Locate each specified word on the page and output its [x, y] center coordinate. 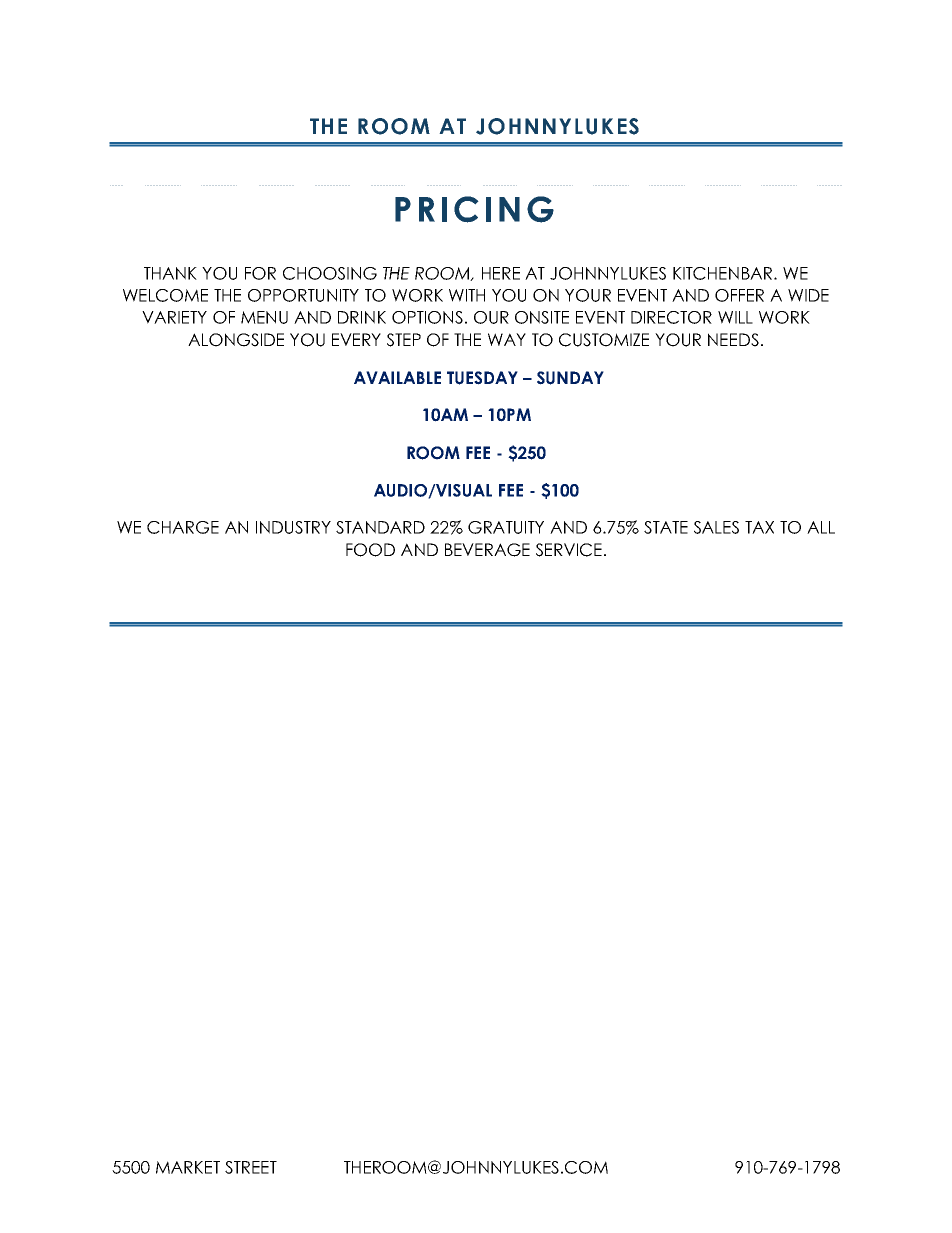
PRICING [474, 209]
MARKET [188, 1167]
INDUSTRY [293, 527]
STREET [251, 1167]
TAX [759, 527]
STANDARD [380, 527]
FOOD [370, 550]
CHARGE [183, 527]
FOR [260, 273]
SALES [716, 527]
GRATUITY [506, 527]
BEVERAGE [487, 550]
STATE [666, 527]
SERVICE [569, 550]
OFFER [739, 295]
